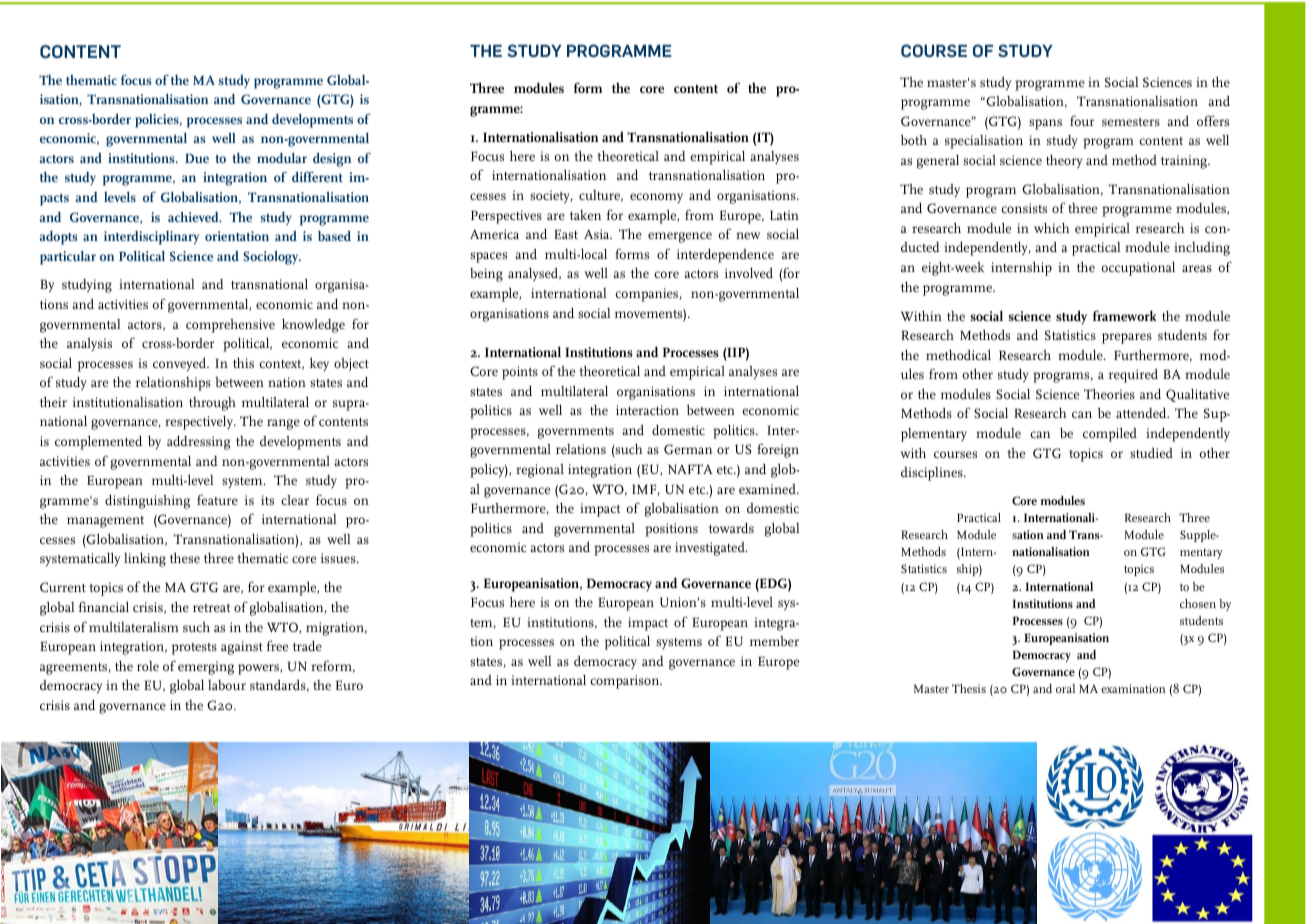 The height and width of the document is (924, 1307). I want to click on involved, so click(749, 273).
